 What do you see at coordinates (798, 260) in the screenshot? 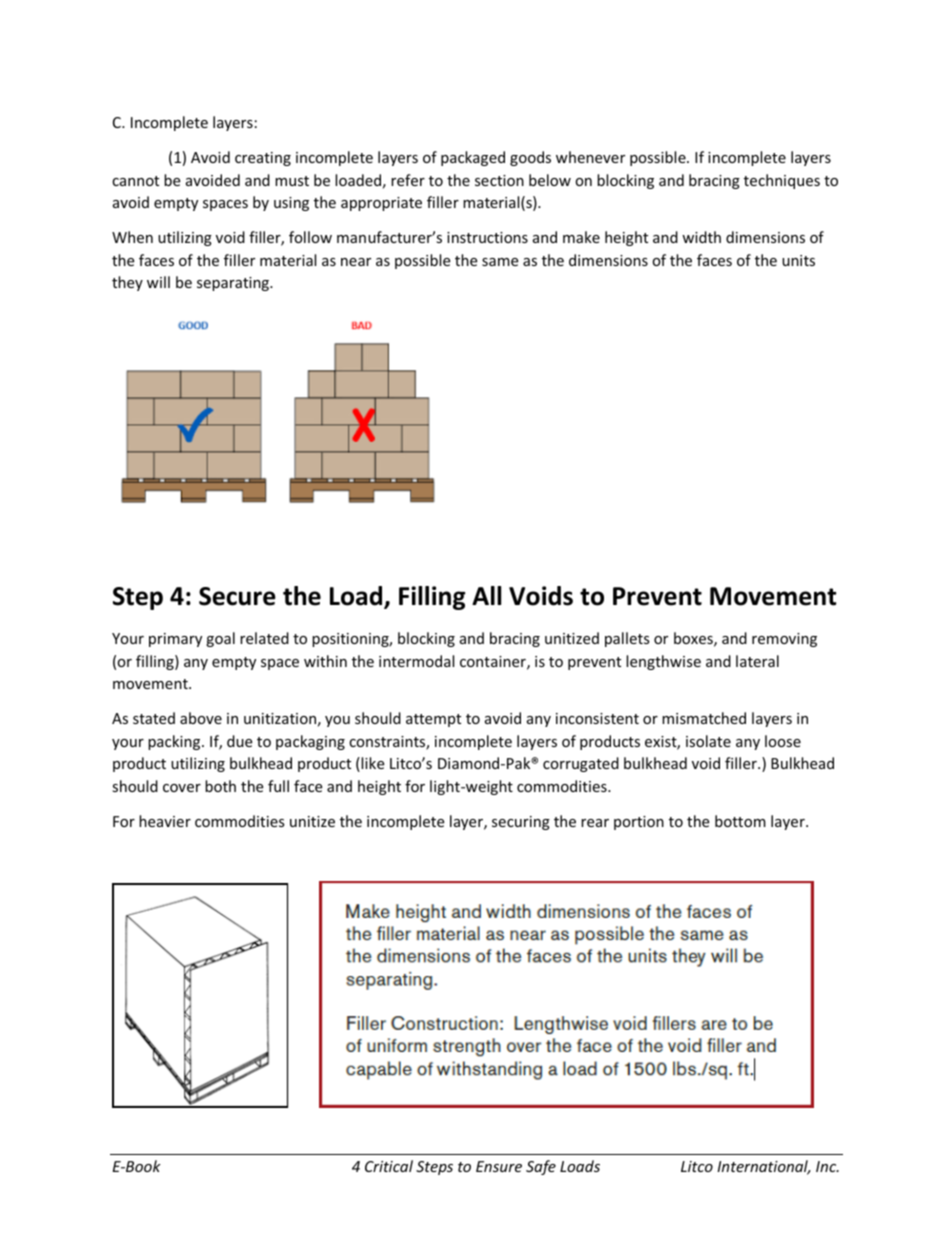
I see `units` at bounding box center [798, 260].
